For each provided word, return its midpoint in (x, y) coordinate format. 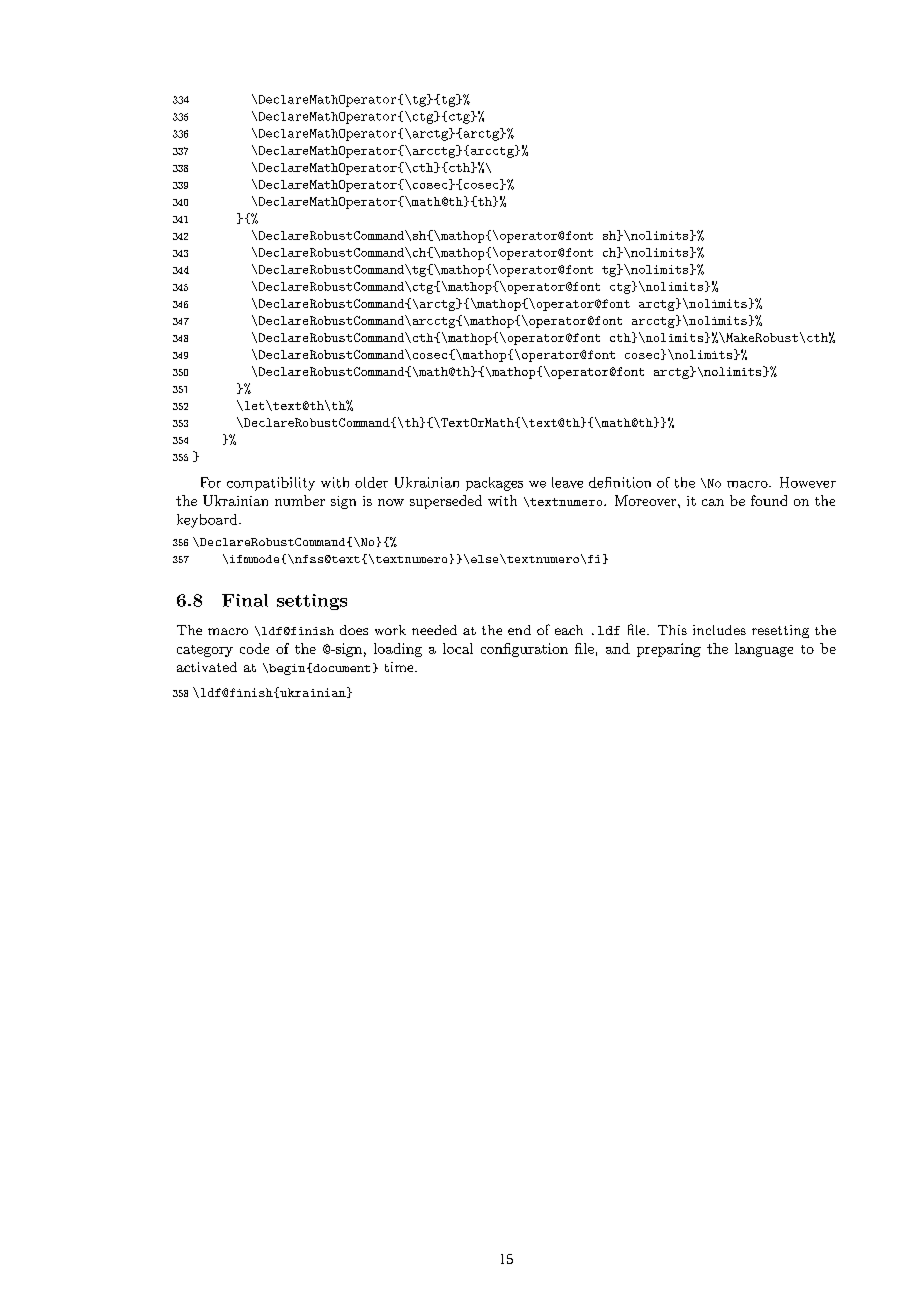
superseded (446, 502)
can (713, 502)
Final (245, 600)
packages (494, 484)
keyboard (208, 521)
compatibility (271, 484)
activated (207, 667)
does (354, 630)
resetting (780, 631)
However (808, 482)
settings (312, 602)
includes (719, 630)
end (519, 630)
